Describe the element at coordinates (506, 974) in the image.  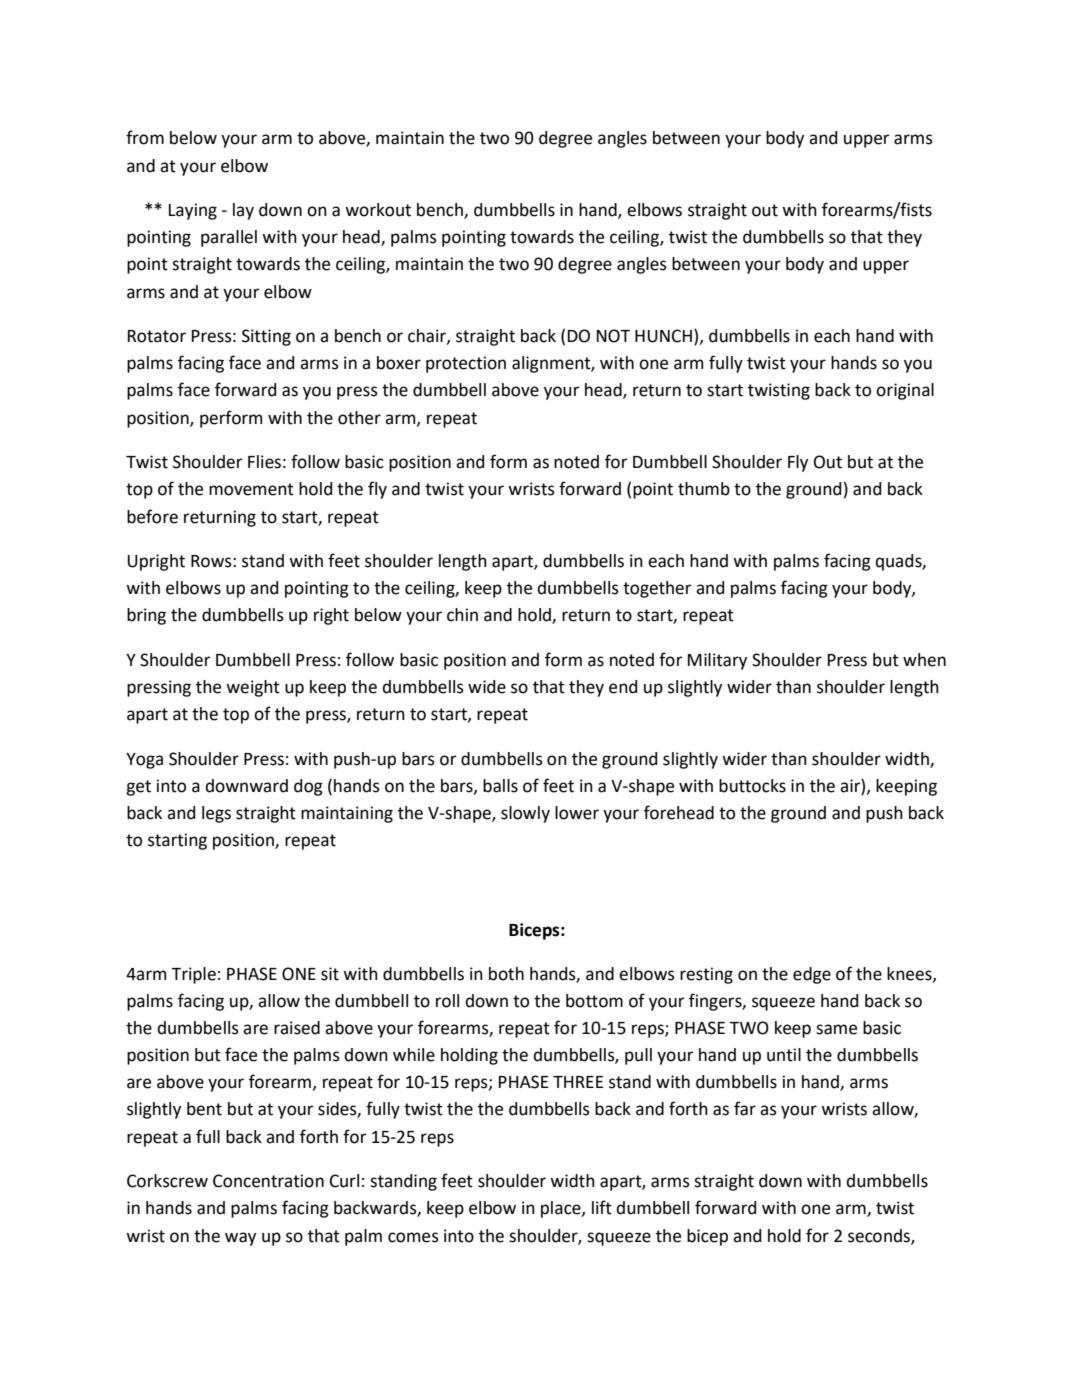
I see `both` at that location.
